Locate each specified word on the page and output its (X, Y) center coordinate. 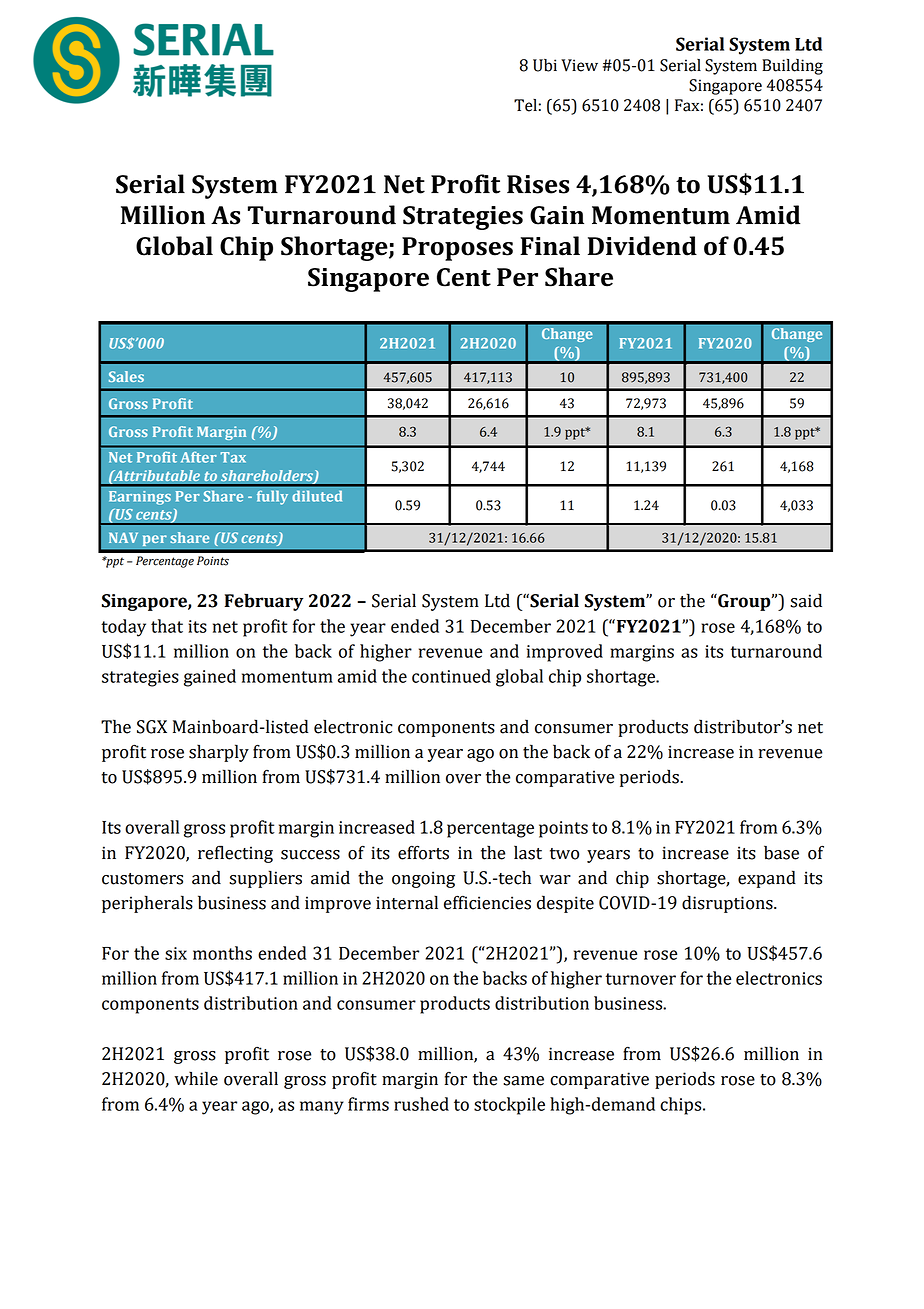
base (781, 852)
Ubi (545, 65)
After (199, 457)
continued (451, 676)
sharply (219, 753)
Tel (525, 105)
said (806, 600)
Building (792, 67)
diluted (317, 496)
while (196, 1078)
